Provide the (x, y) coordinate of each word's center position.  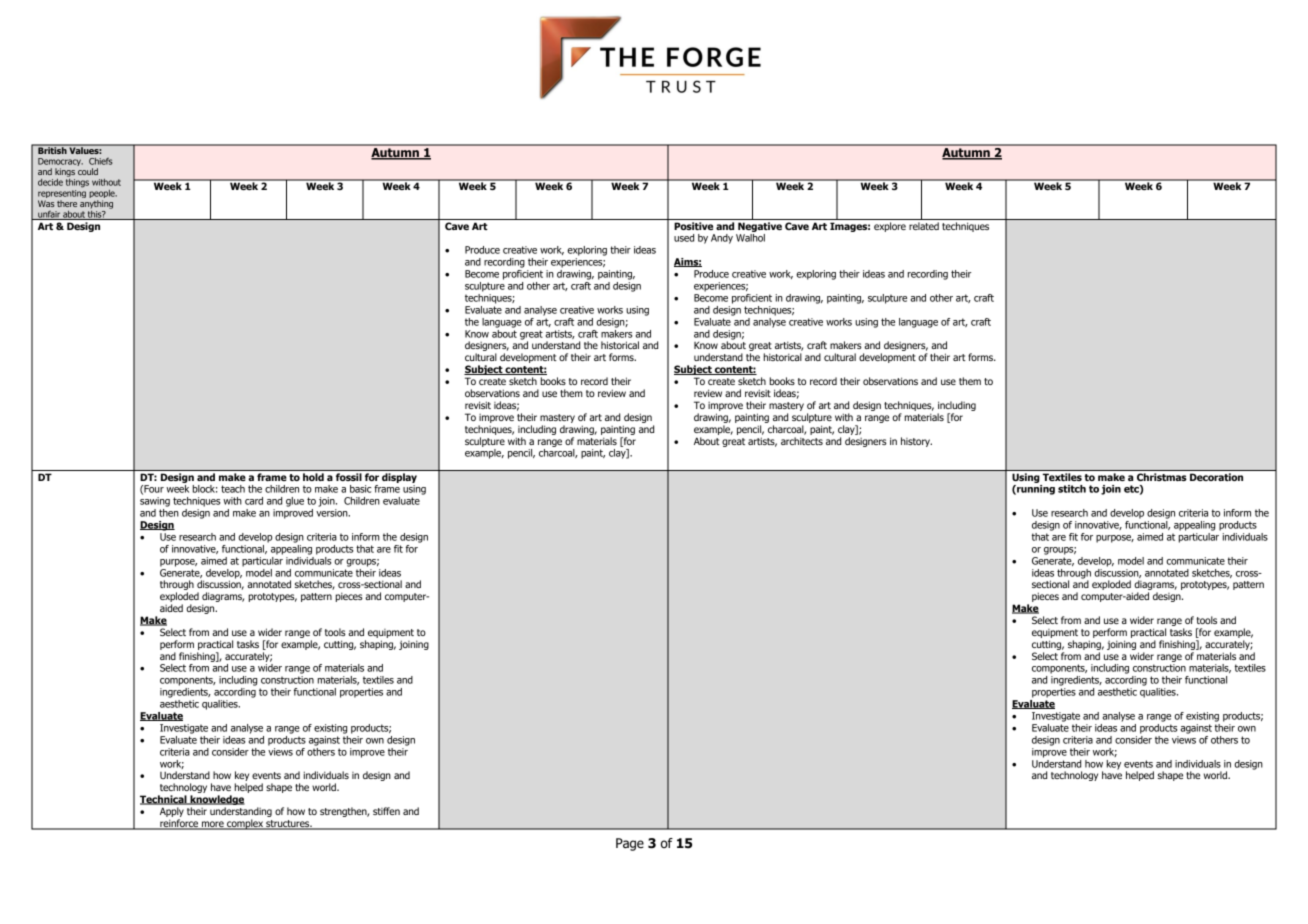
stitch (1072, 489)
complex (245, 824)
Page (630, 844)
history (916, 442)
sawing (155, 502)
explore (890, 227)
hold (313, 477)
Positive (693, 226)
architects (802, 441)
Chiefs (100, 161)
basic (360, 489)
